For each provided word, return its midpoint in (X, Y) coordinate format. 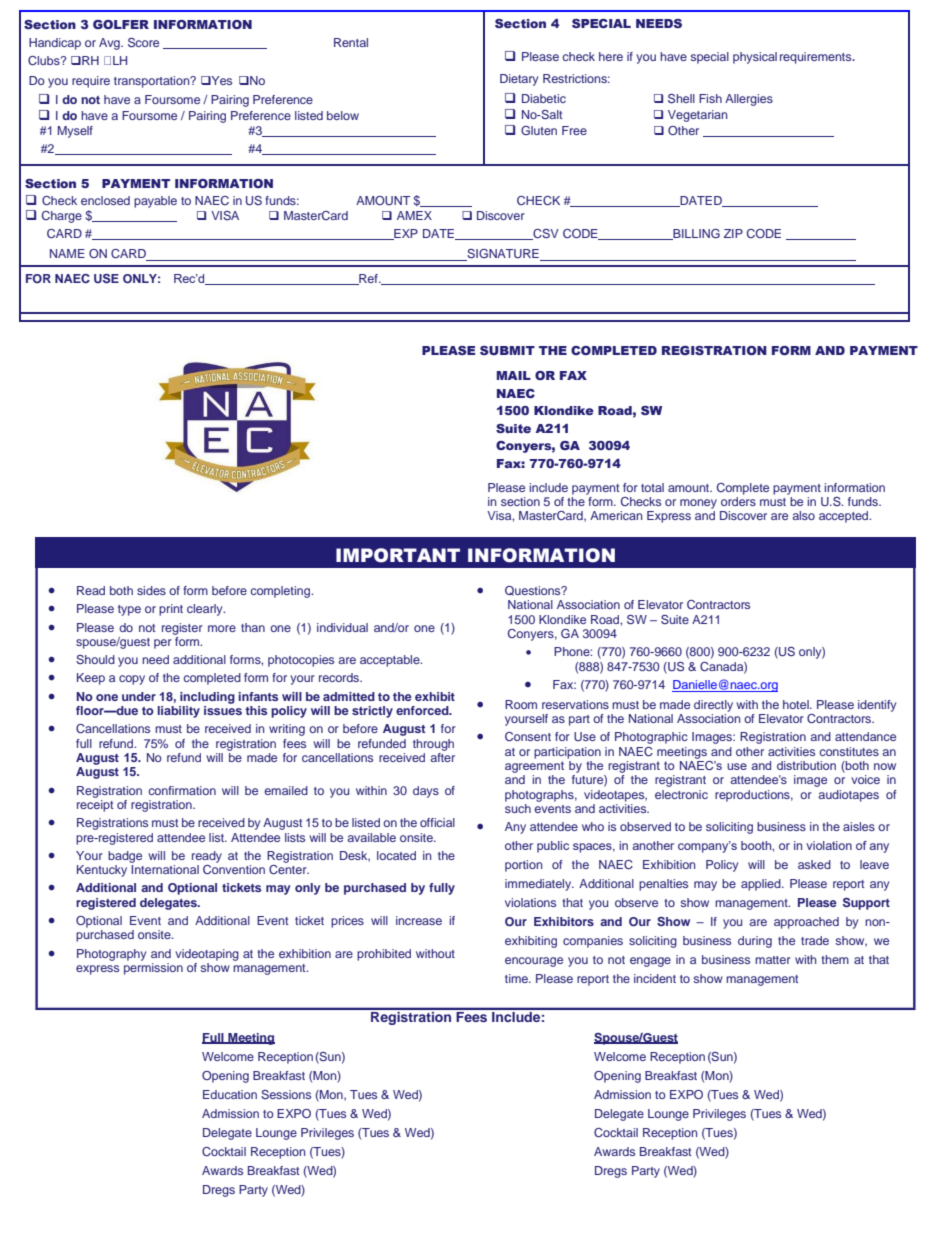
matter (773, 960)
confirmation (182, 790)
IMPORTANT (398, 555)
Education (230, 1094)
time (518, 978)
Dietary (519, 80)
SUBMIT (507, 350)
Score (143, 42)
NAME (67, 253)
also (803, 515)
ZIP (733, 233)
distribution (806, 765)
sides (151, 590)
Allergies (749, 100)
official (437, 822)
